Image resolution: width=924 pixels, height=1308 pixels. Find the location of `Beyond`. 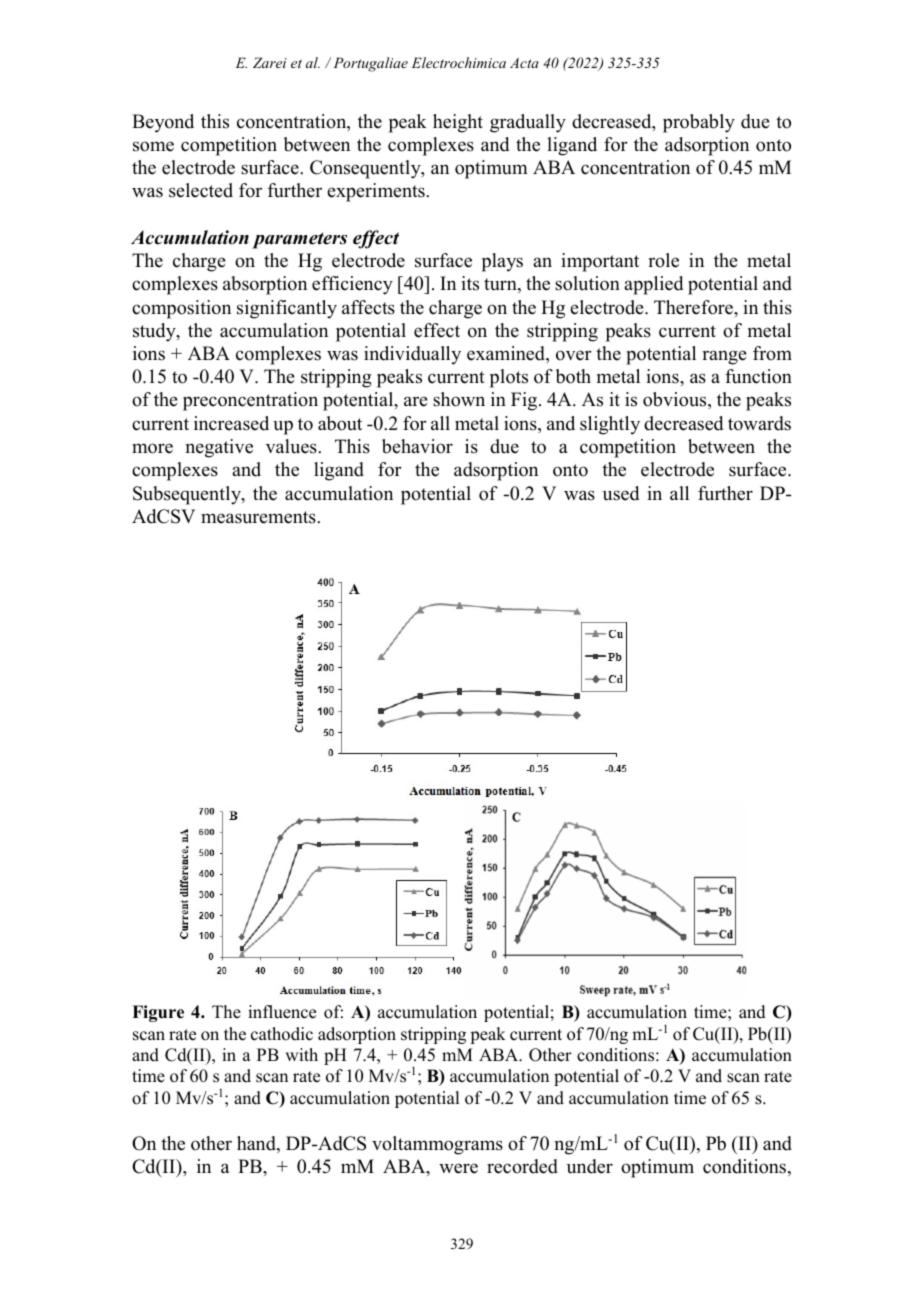

Beyond is located at coordinates (163, 123).
